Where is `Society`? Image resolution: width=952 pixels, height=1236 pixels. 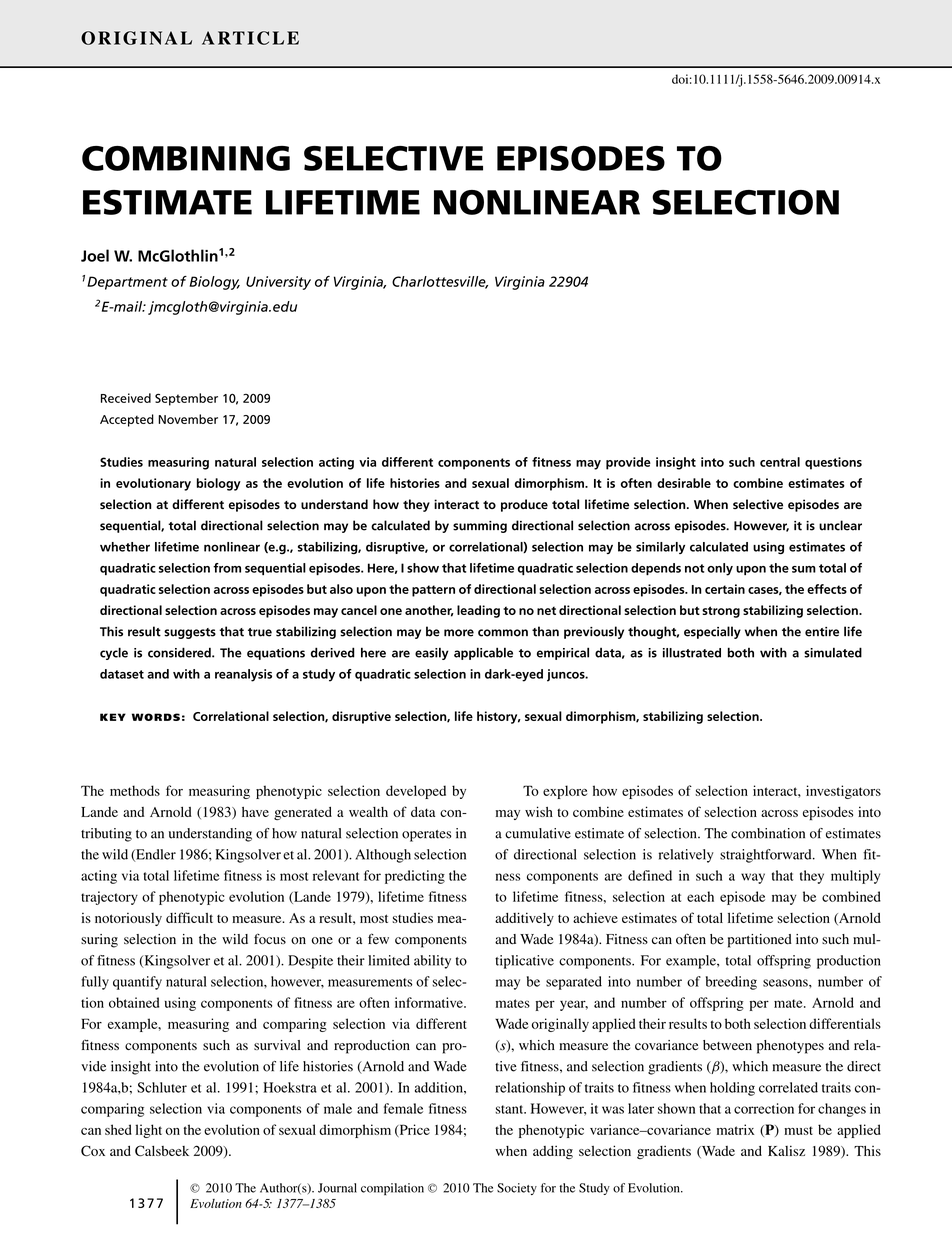
Society is located at coordinates (517, 1189).
